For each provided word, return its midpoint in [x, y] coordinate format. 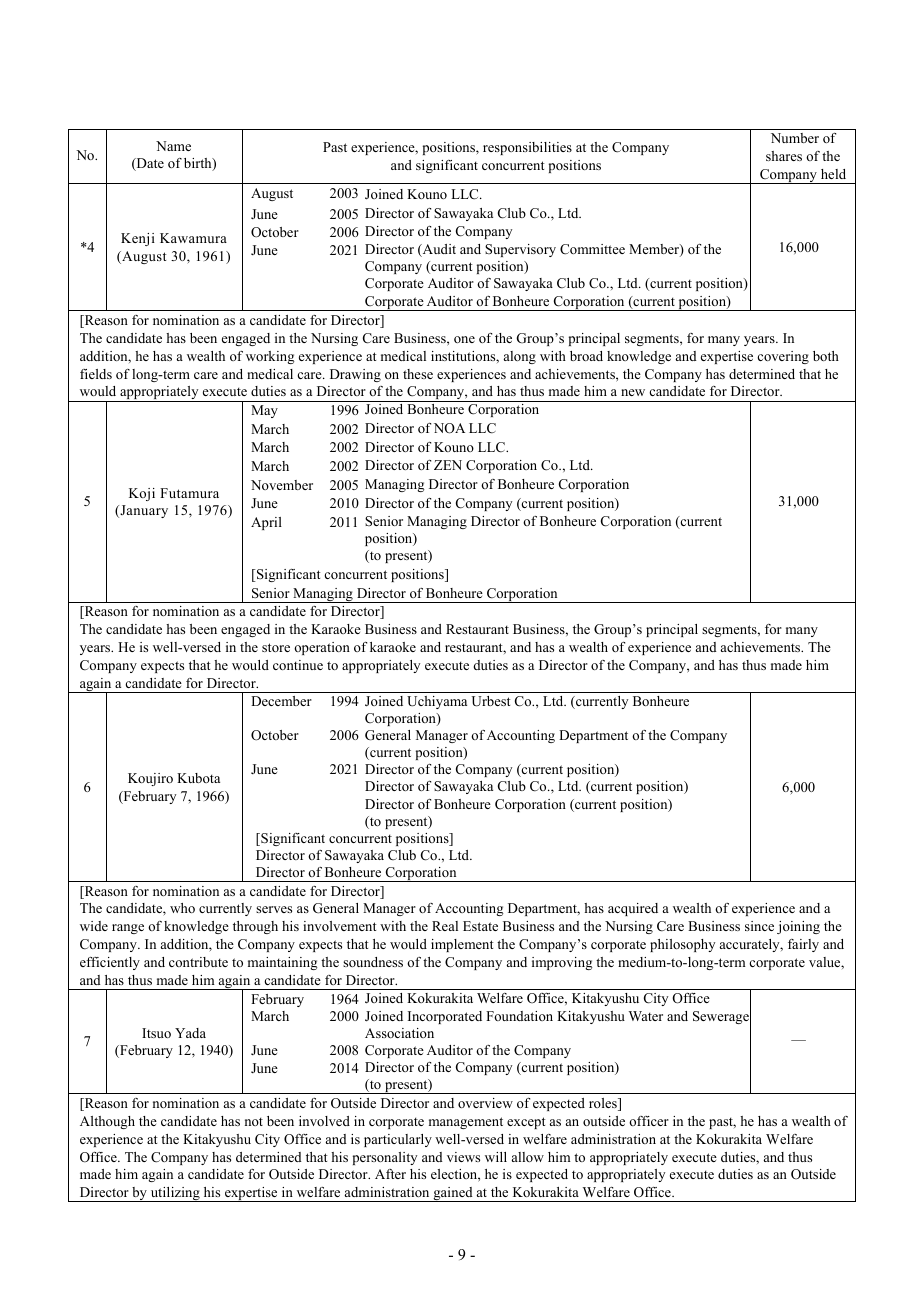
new [633, 392]
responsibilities [527, 148]
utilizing [175, 1194]
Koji [142, 494]
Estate [480, 926]
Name [173, 146]
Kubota [198, 778]
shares [784, 156]
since [759, 926]
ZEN [448, 465]
